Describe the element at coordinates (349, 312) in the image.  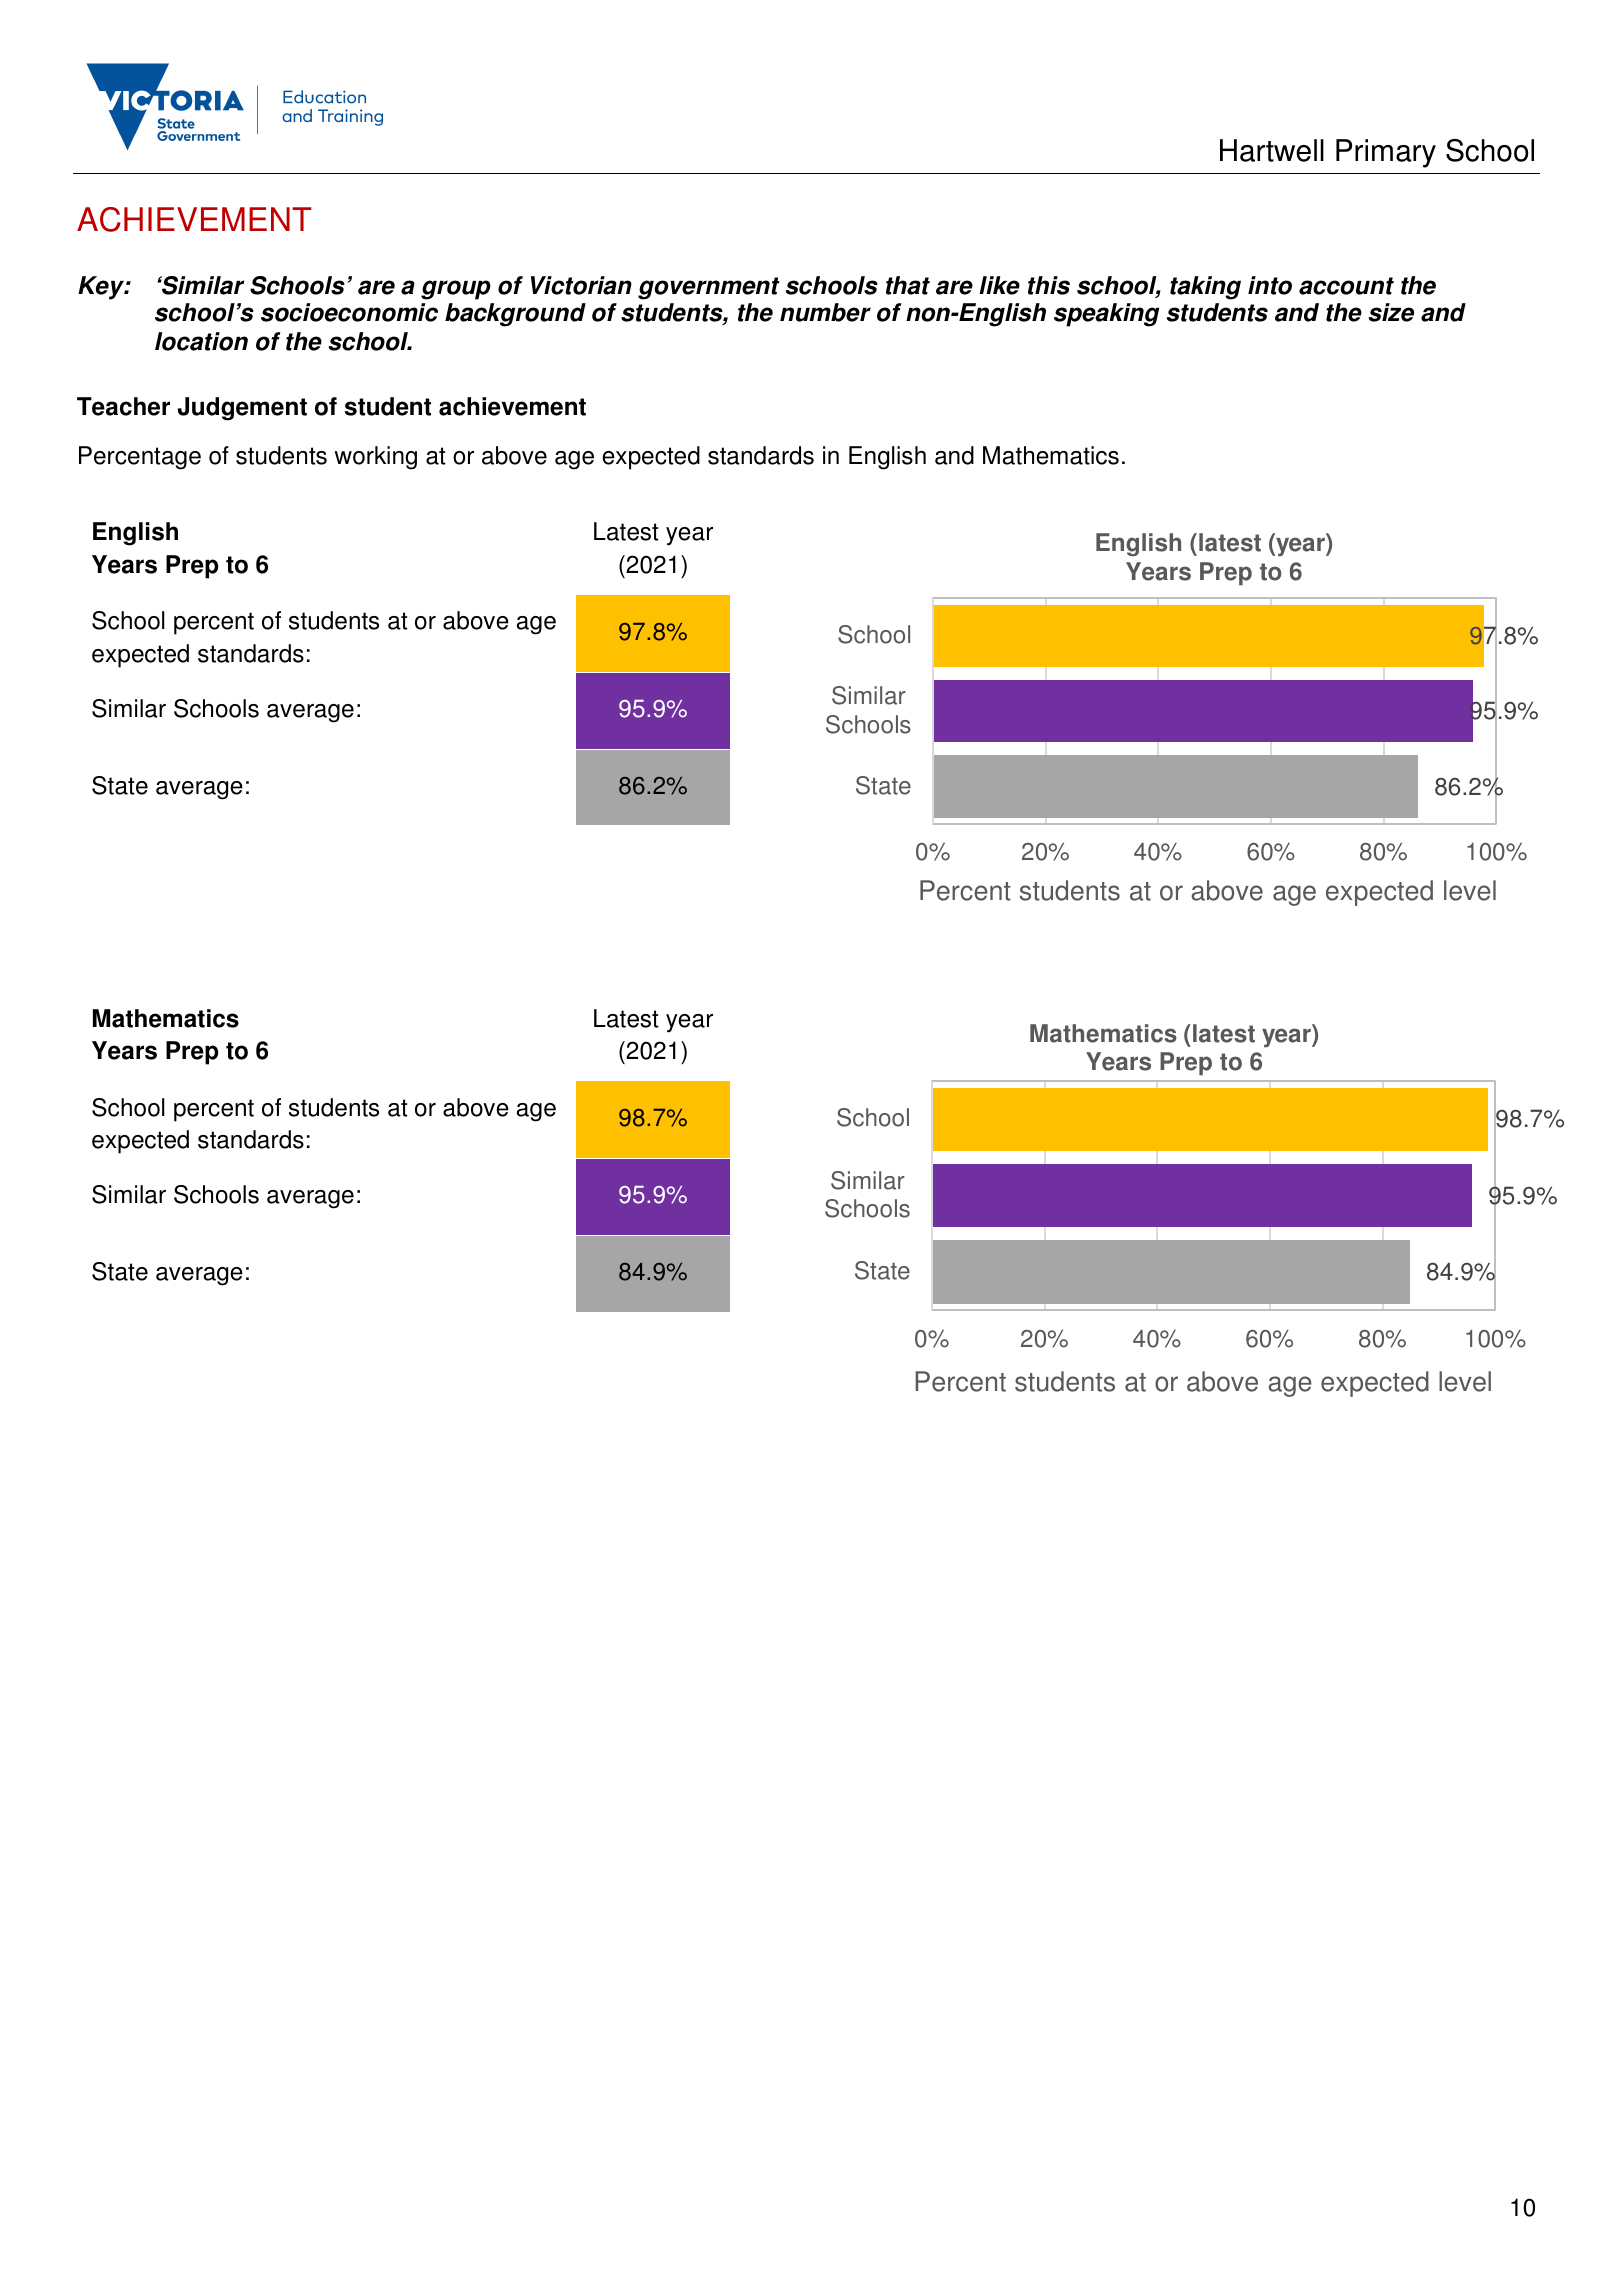
I see `socioeconomic` at that location.
